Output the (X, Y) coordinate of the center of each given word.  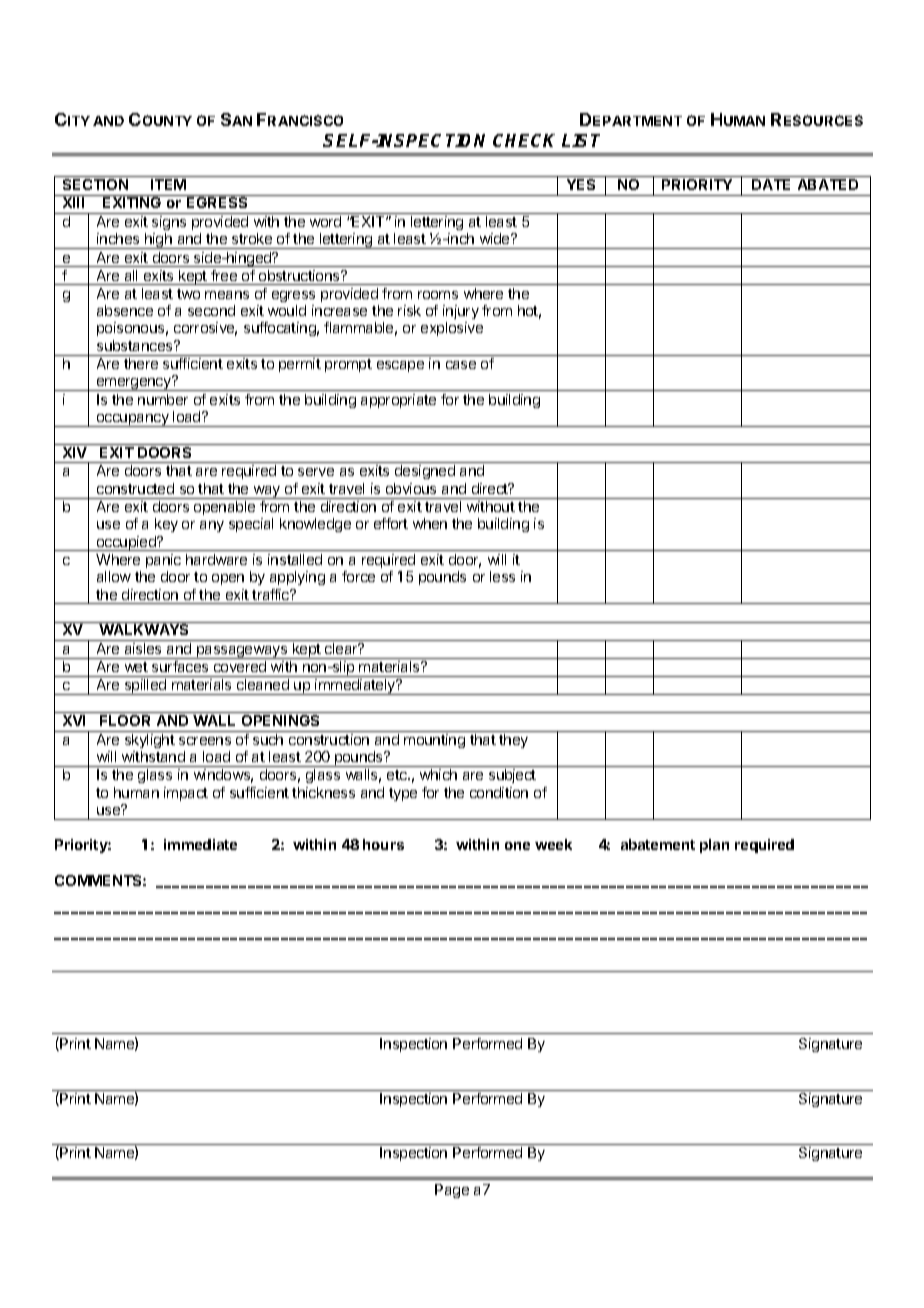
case (461, 365)
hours (383, 844)
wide (496, 238)
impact (186, 794)
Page (452, 1191)
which (438, 774)
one (517, 846)
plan (714, 846)
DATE (771, 184)
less (502, 576)
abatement (658, 844)
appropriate (398, 401)
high (158, 241)
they (513, 741)
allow (114, 576)
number (163, 399)
